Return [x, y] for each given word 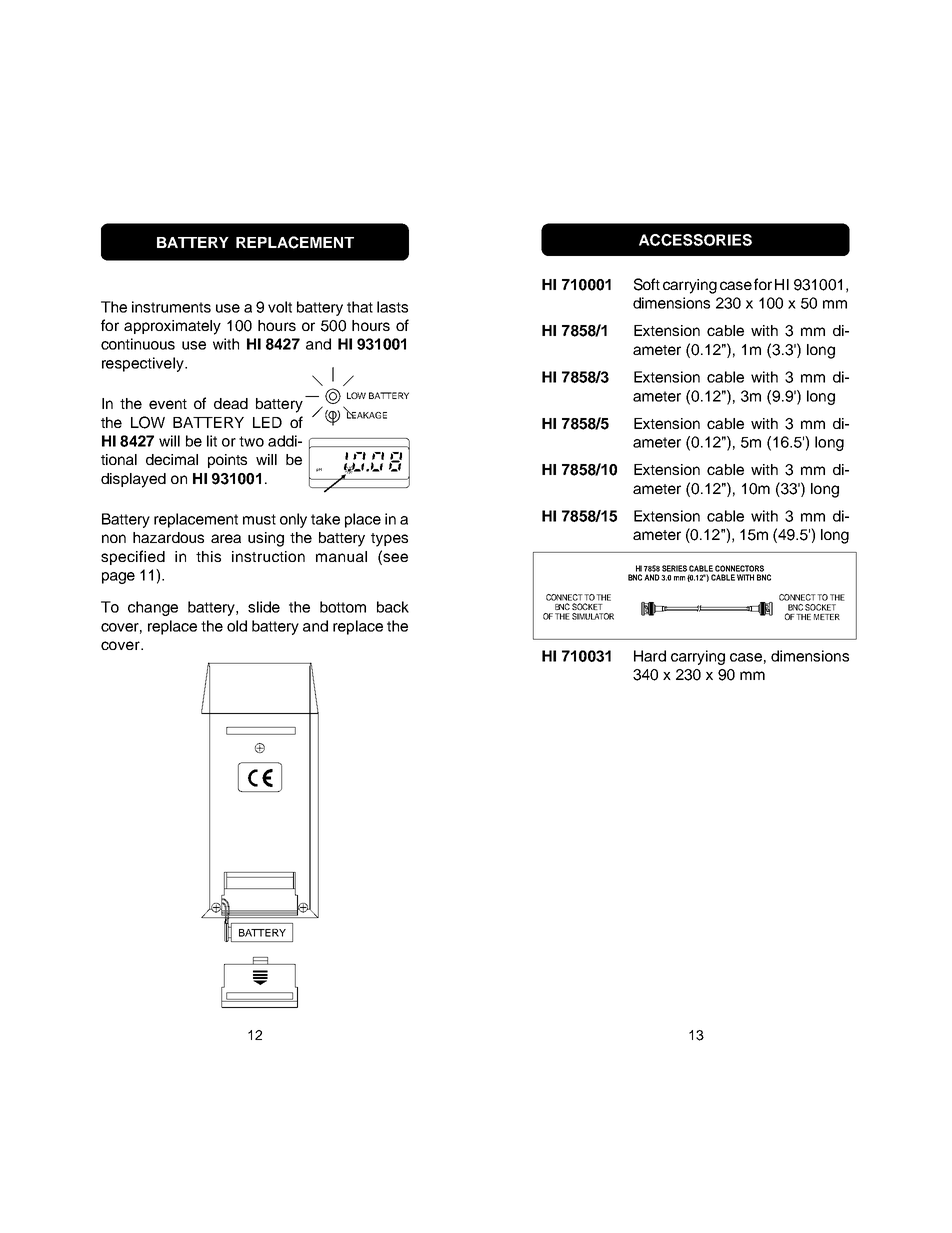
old [237, 626]
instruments [171, 307]
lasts [392, 307]
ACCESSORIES [695, 240]
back [393, 607]
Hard [650, 656]
